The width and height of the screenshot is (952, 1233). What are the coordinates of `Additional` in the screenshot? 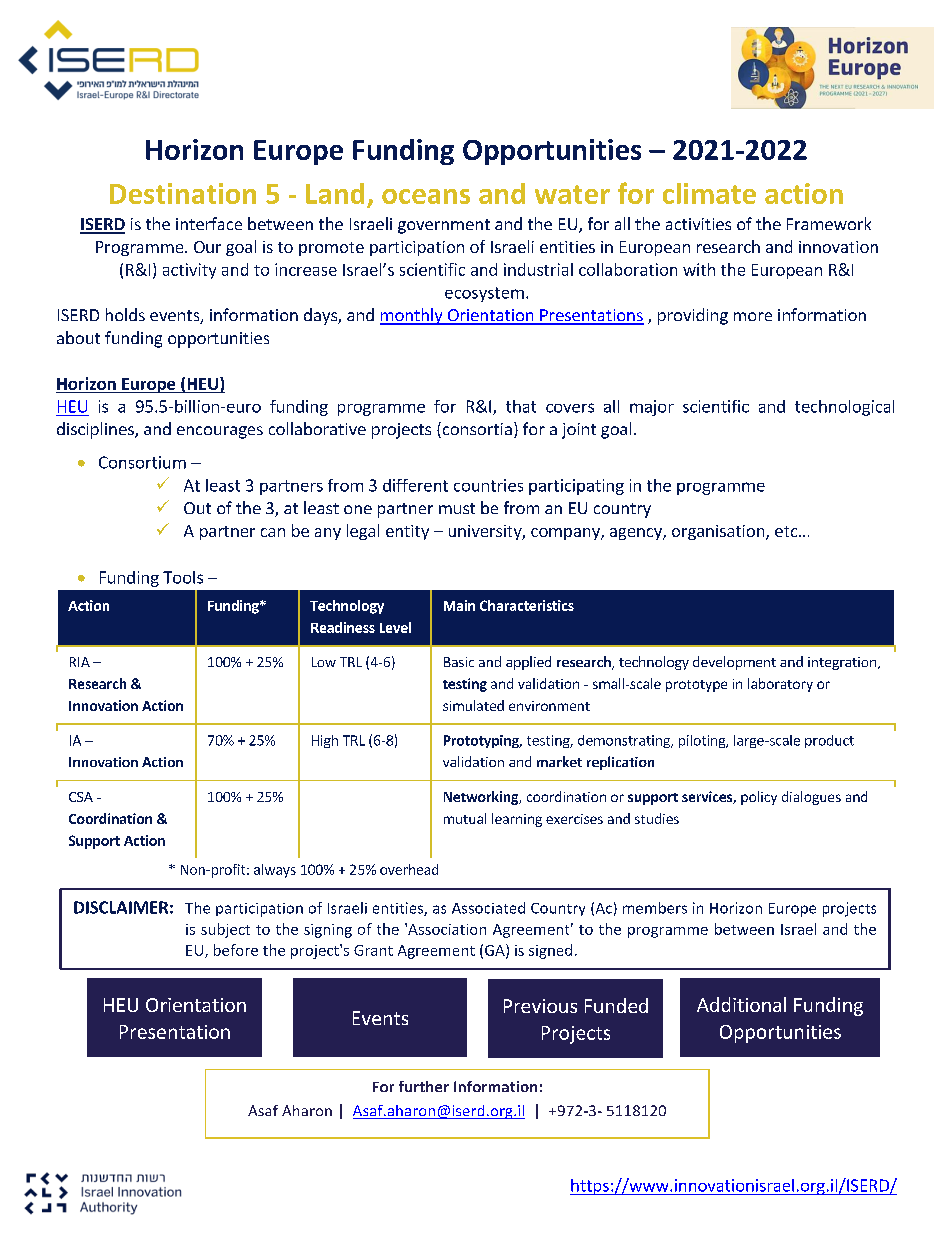 It's located at (741, 1004).
